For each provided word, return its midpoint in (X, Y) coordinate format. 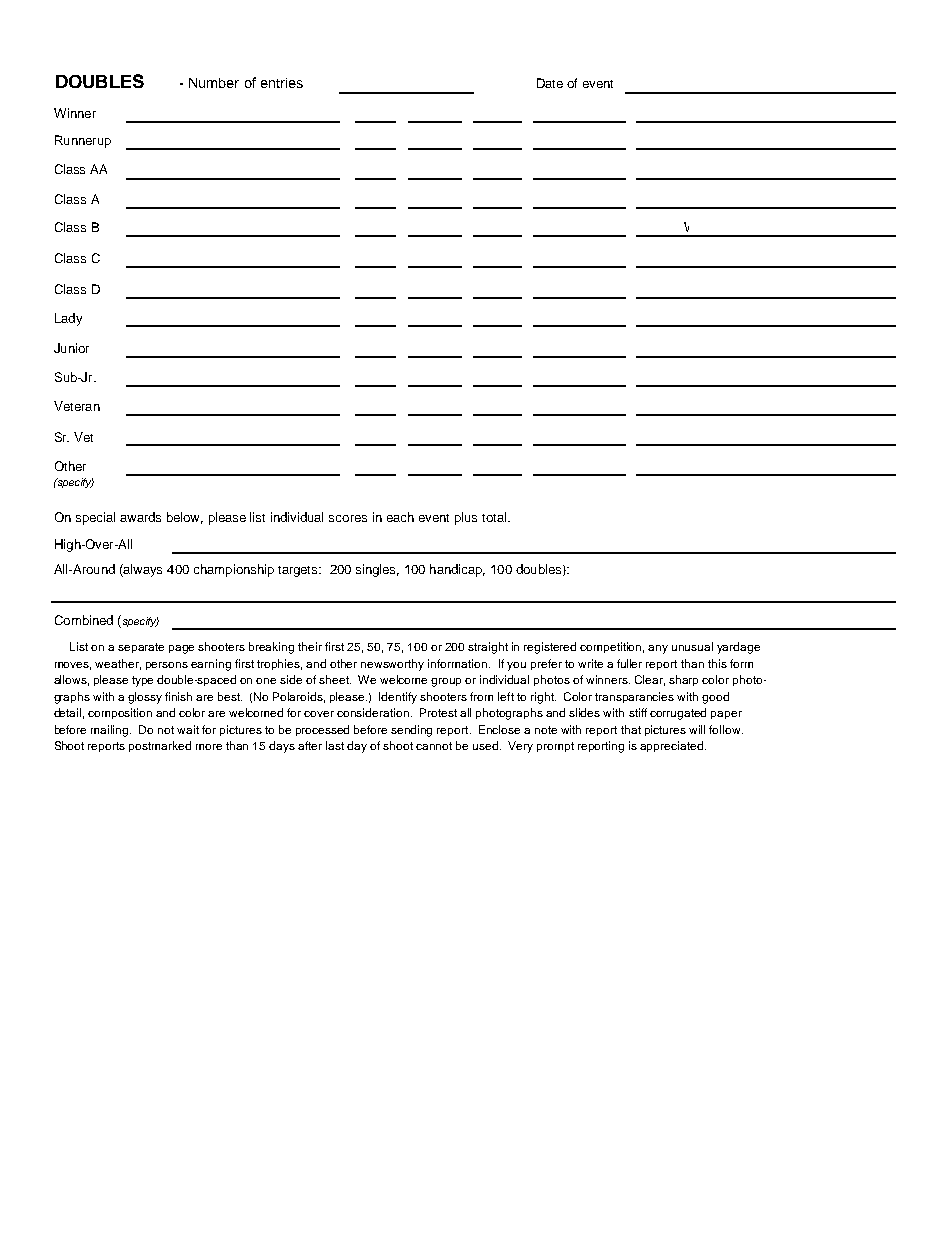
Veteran (77, 406)
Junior (71, 348)
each (400, 517)
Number (214, 83)
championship (234, 570)
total (494, 517)
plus (466, 518)
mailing (111, 731)
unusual (692, 646)
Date (550, 83)
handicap (457, 570)
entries (282, 83)
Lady (68, 319)
